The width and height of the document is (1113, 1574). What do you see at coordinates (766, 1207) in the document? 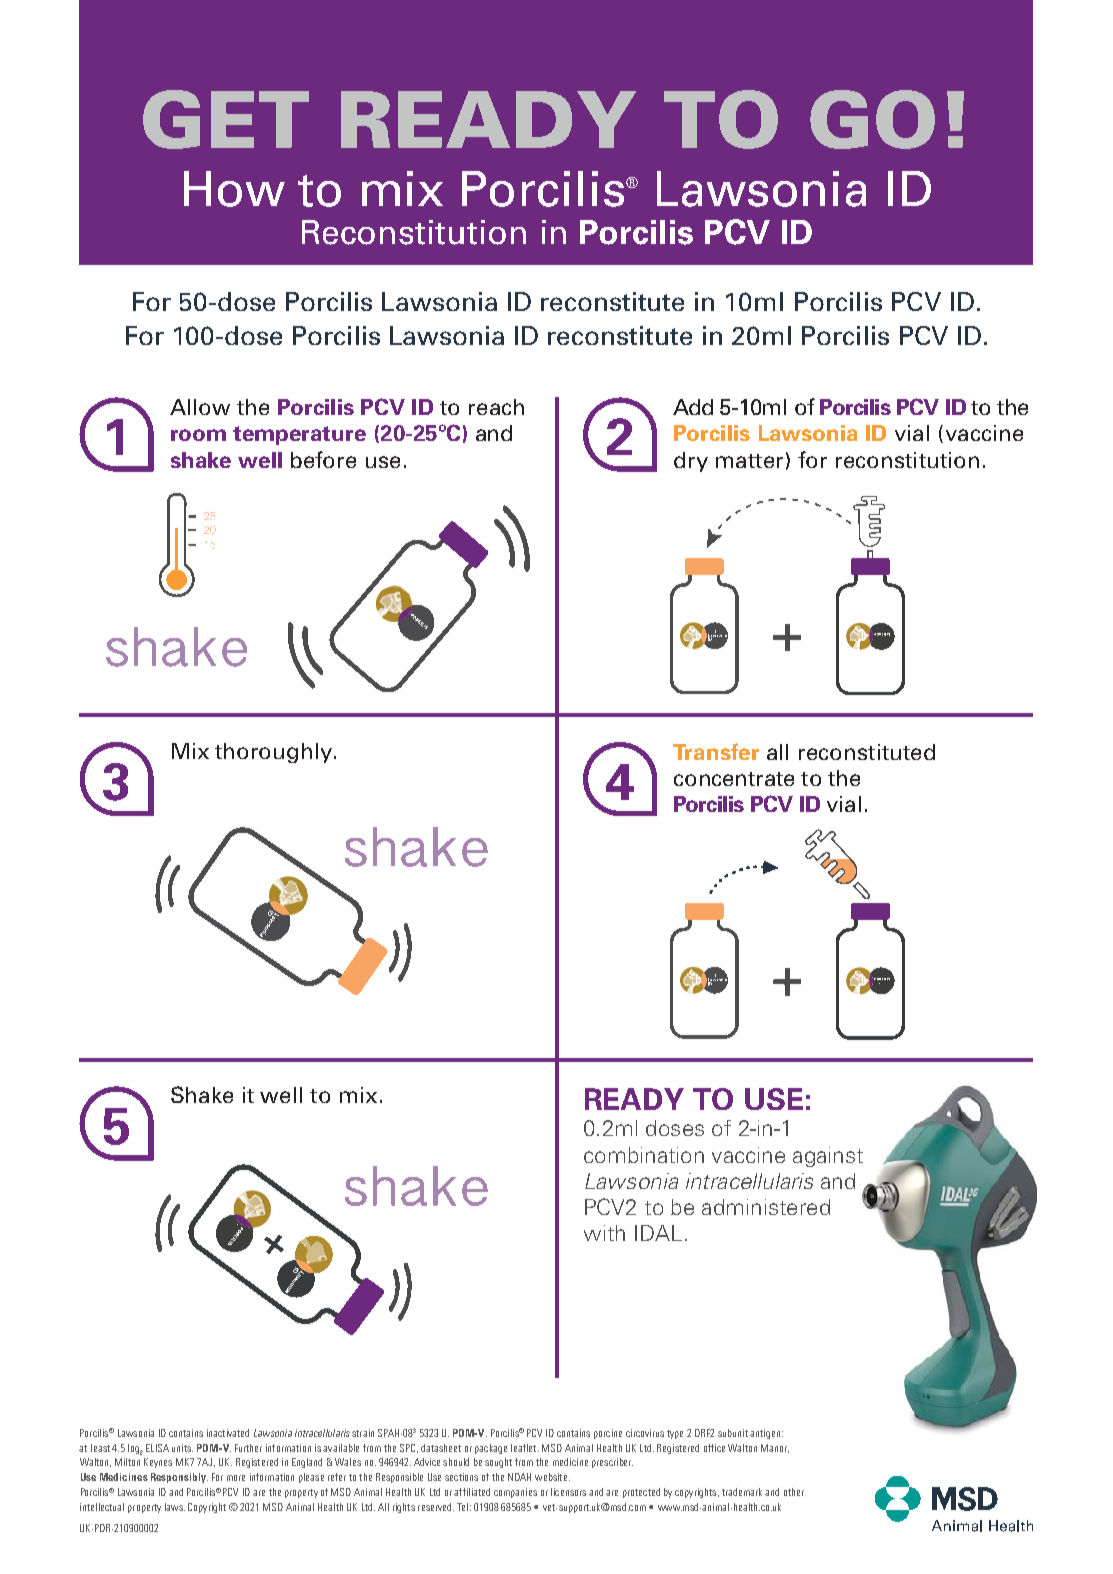
I see `administered` at bounding box center [766, 1207].
